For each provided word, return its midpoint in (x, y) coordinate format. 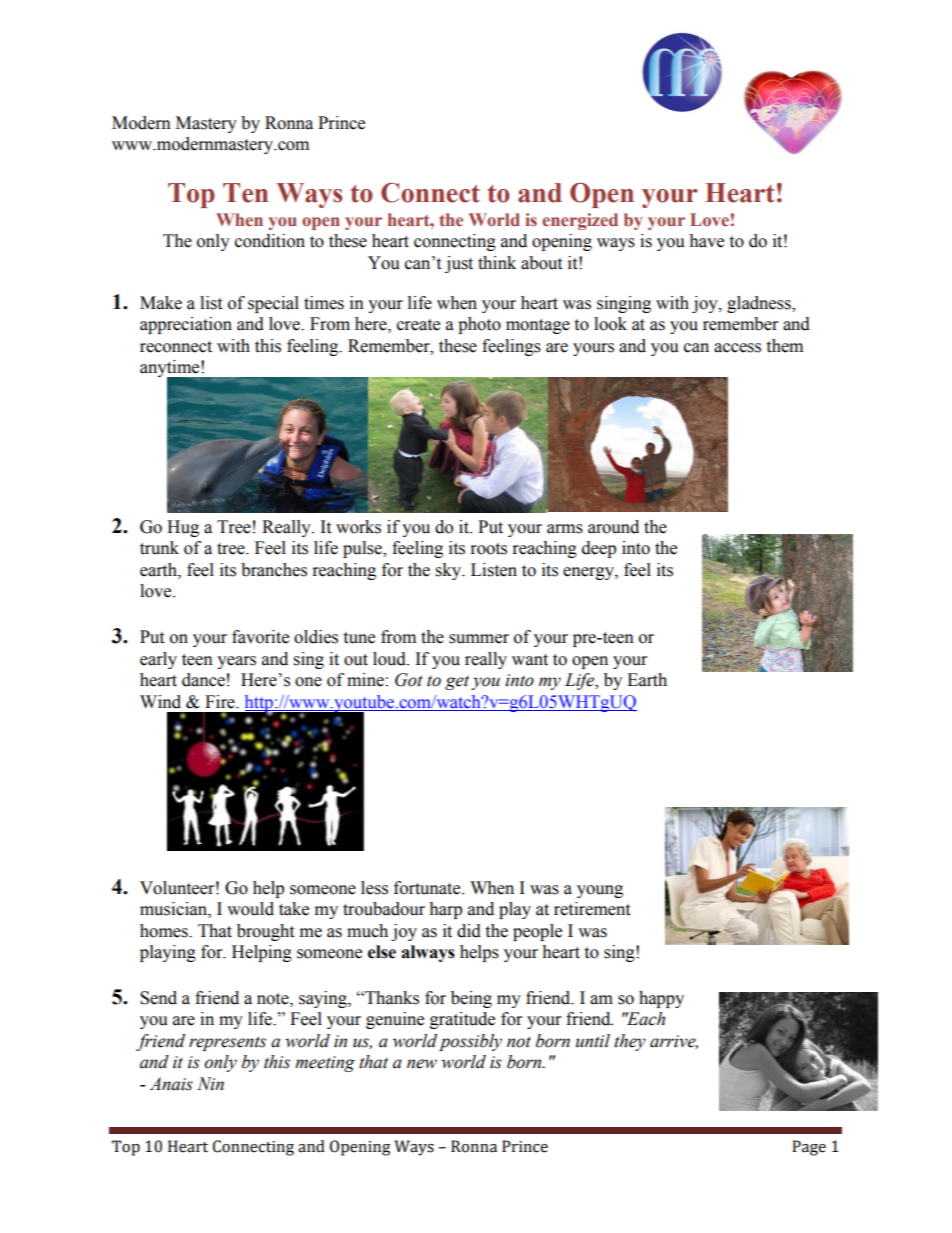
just (459, 264)
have (706, 241)
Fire (221, 702)
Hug (183, 528)
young (600, 891)
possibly (470, 1042)
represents (227, 1043)
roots (489, 549)
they (630, 1042)
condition (270, 241)
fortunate (428, 888)
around (613, 527)
